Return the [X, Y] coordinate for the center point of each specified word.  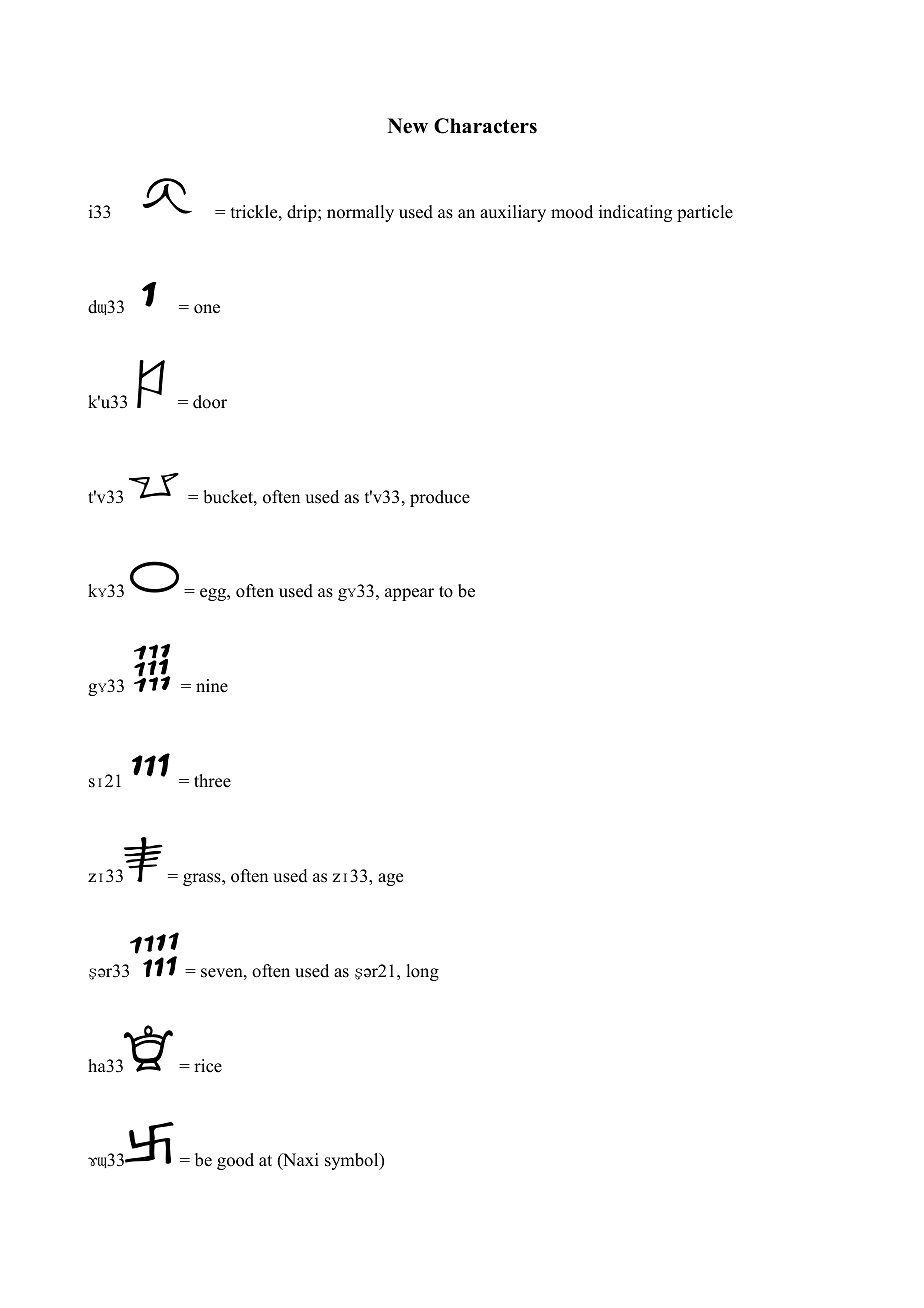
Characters [485, 126]
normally [360, 213]
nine [212, 686]
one [207, 309]
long [422, 972]
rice [208, 1066]
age [390, 879]
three [212, 781]
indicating [635, 213]
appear [409, 594]
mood [572, 212]
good [235, 1161]
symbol [353, 1161]
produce [440, 498]
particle [705, 213]
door [210, 402]
